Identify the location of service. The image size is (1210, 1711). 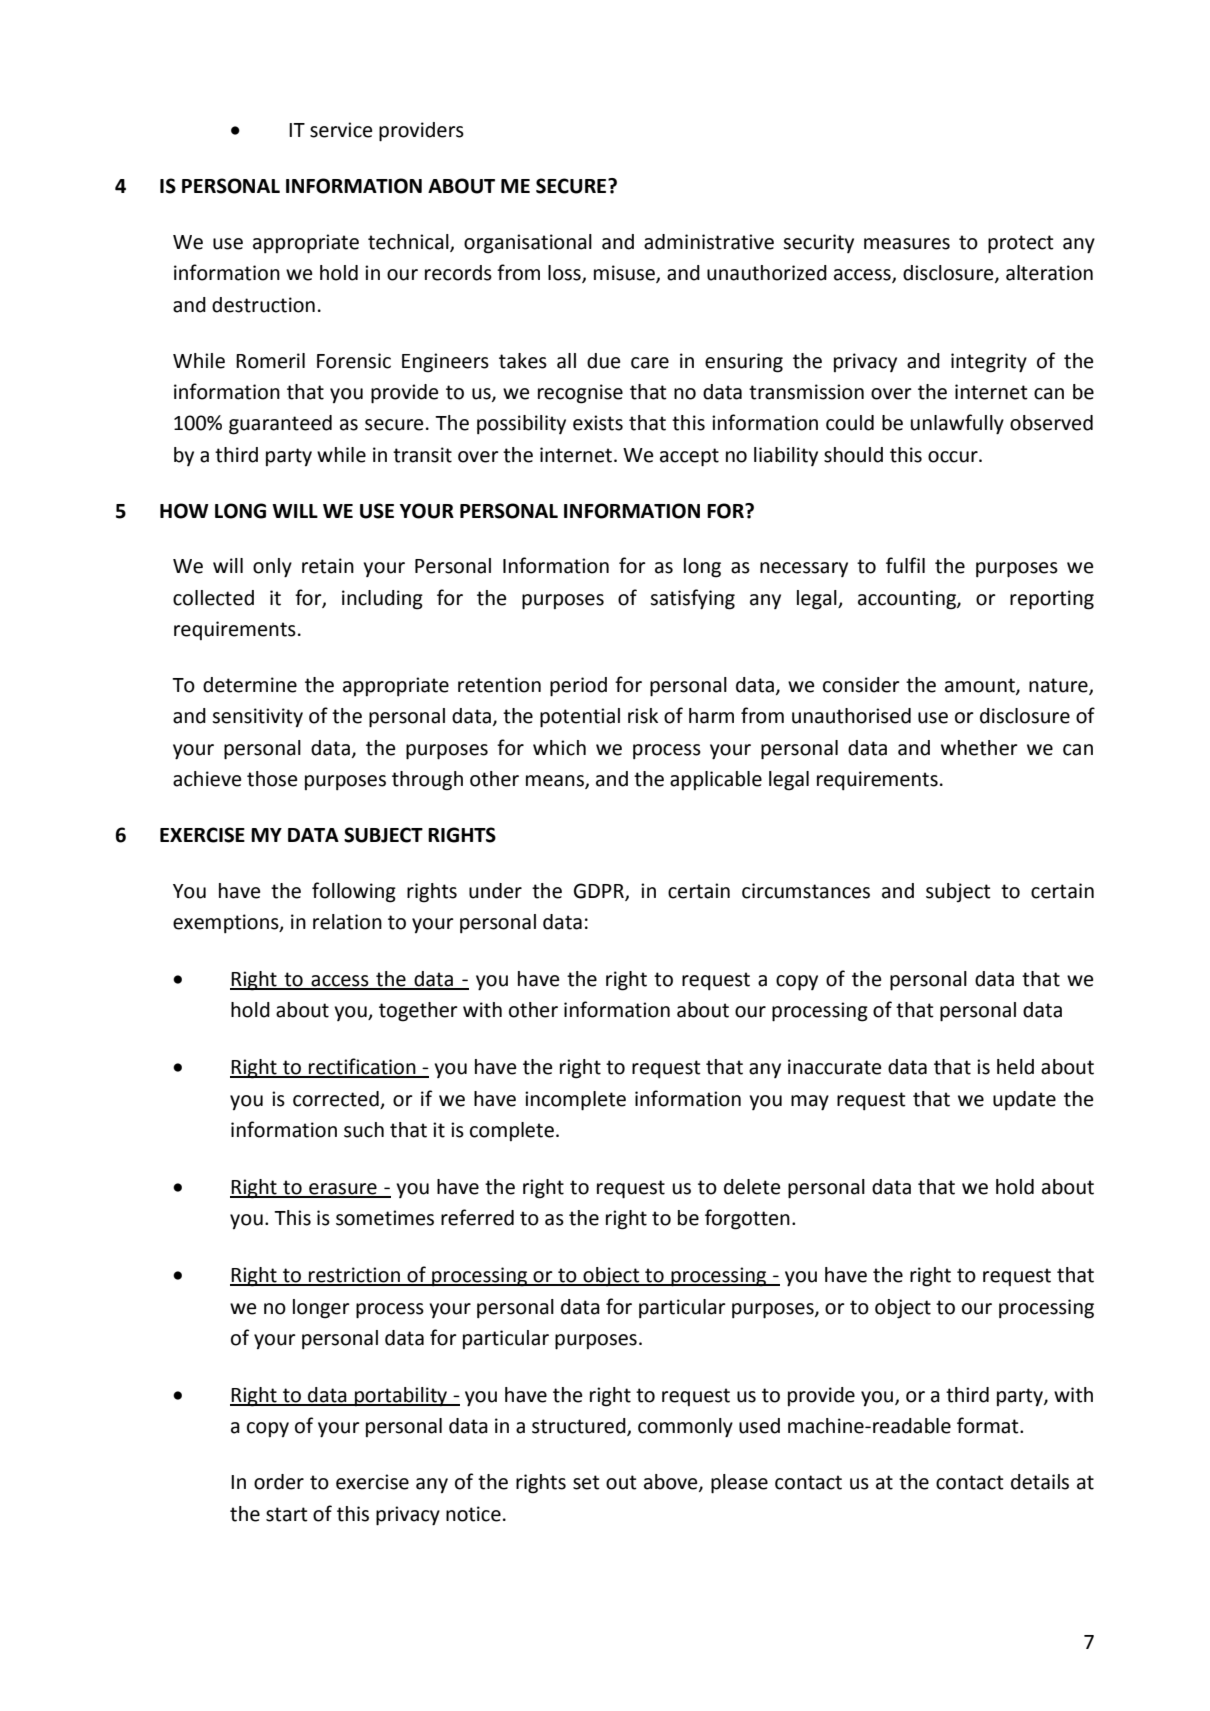
(341, 130).
